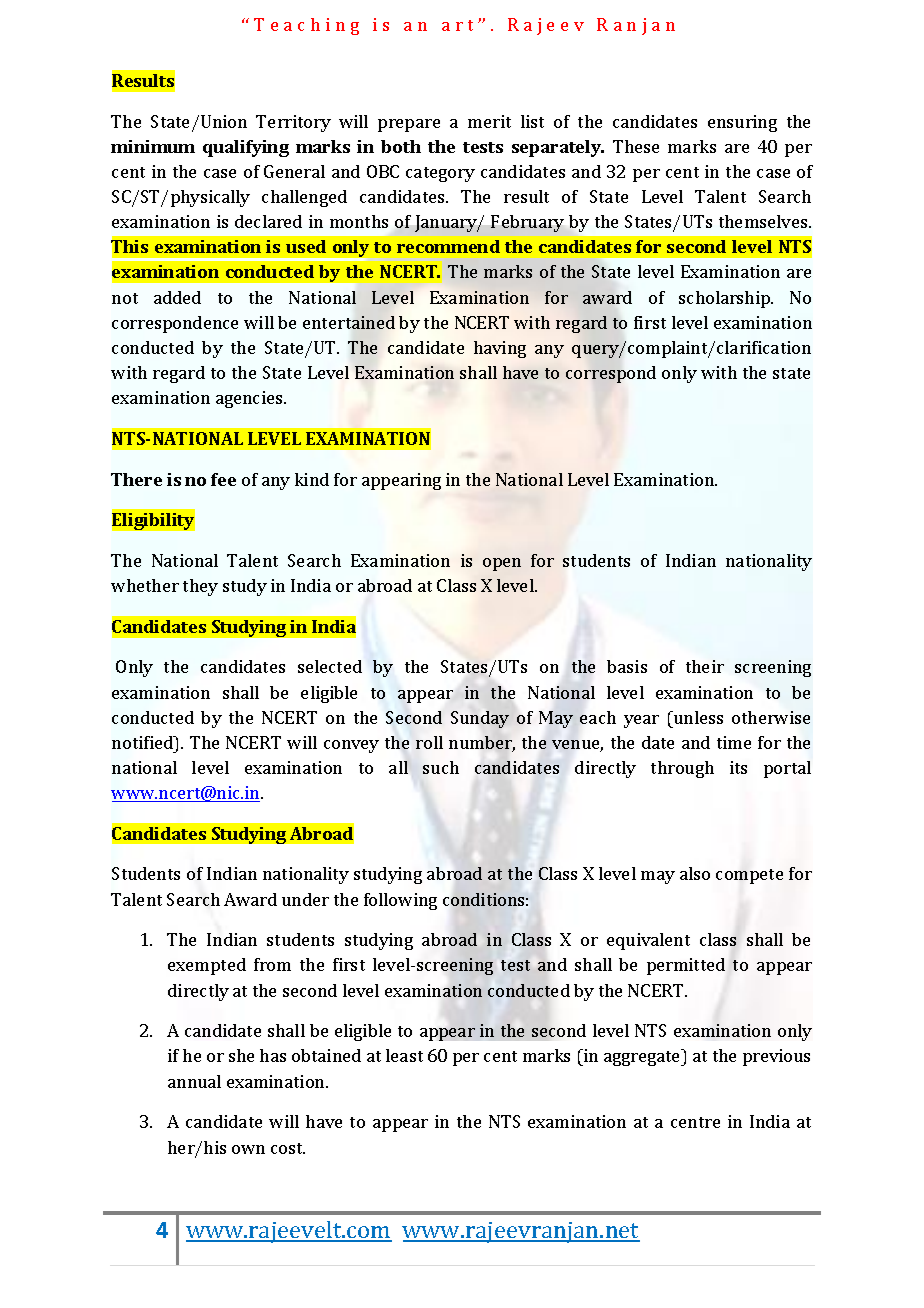 The width and height of the screenshot is (924, 1308). I want to click on following, so click(400, 901).
